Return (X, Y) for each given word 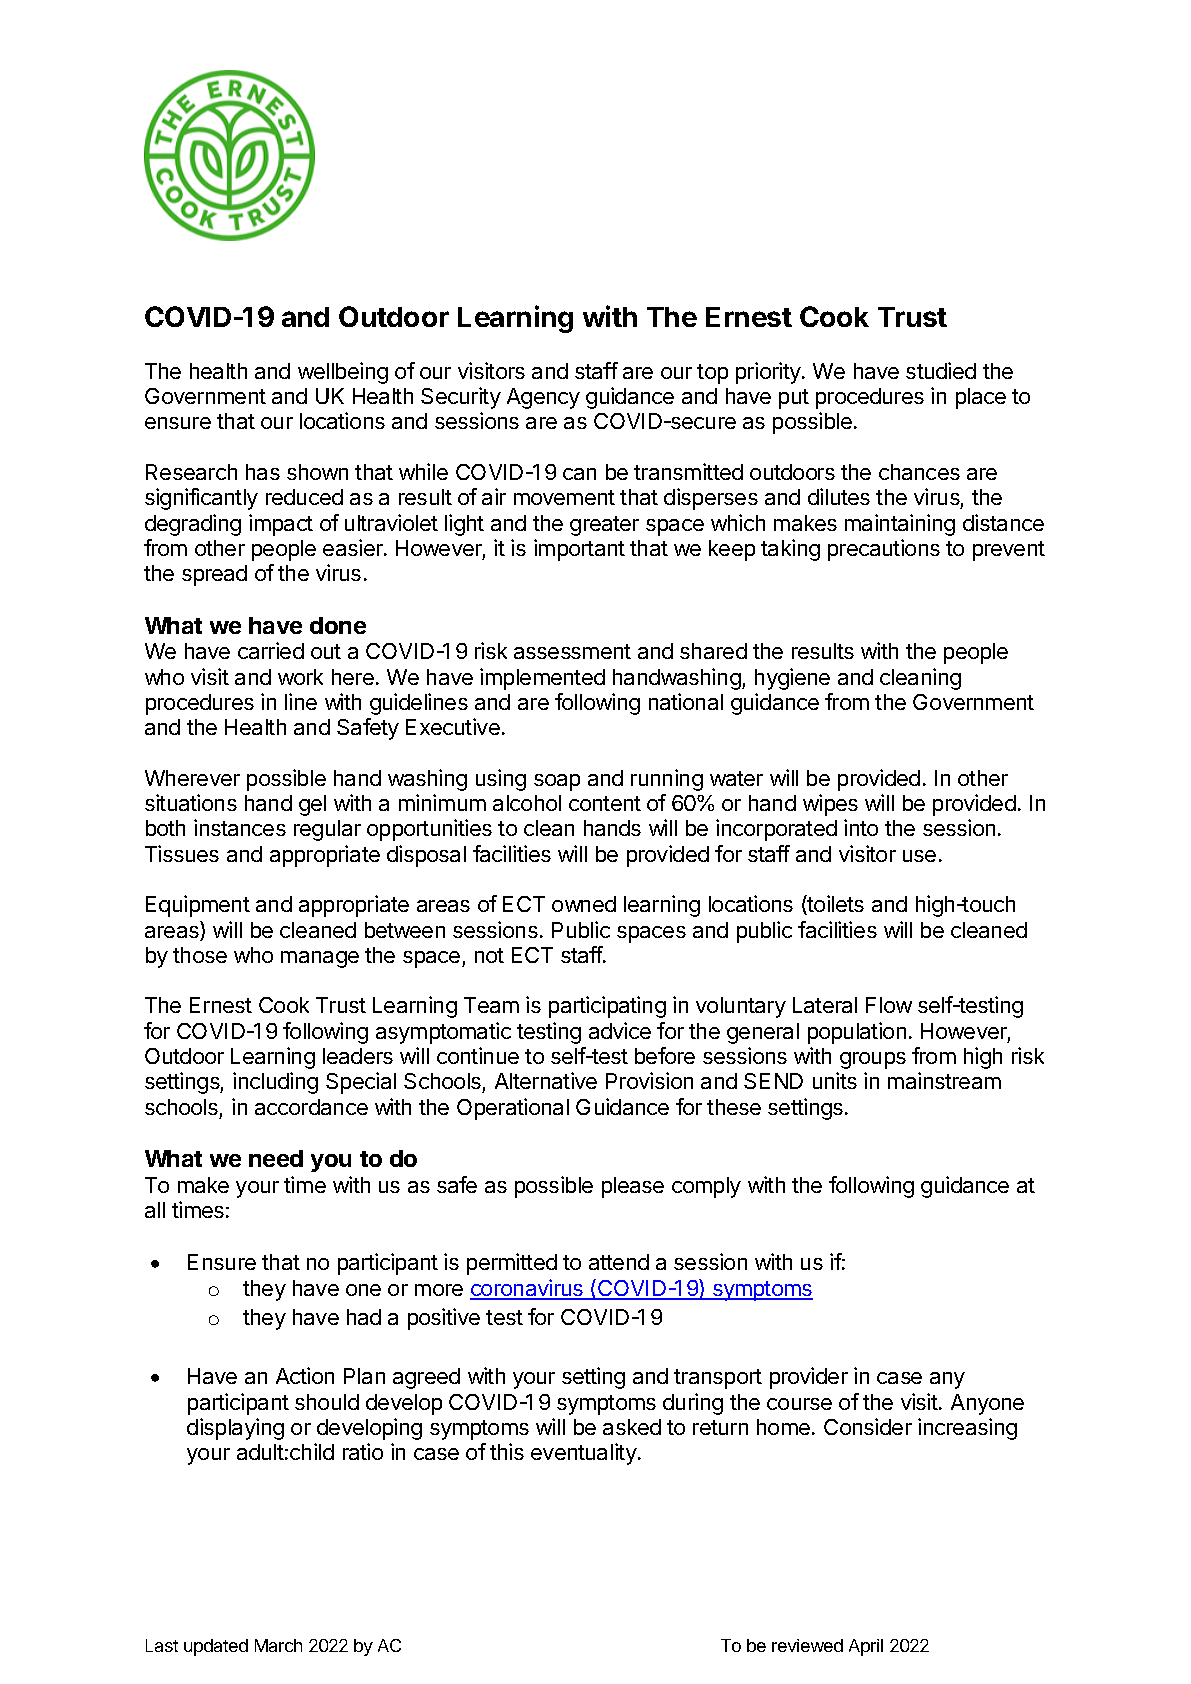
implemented (542, 679)
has (263, 472)
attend (619, 1262)
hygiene (792, 679)
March (278, 1645)
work (300, 677)
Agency (543, 398)
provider (809, 1378)
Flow (889, 1005)
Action (305, 1375)
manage (320, 959)
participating (607, 1007)
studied (941, 370)
